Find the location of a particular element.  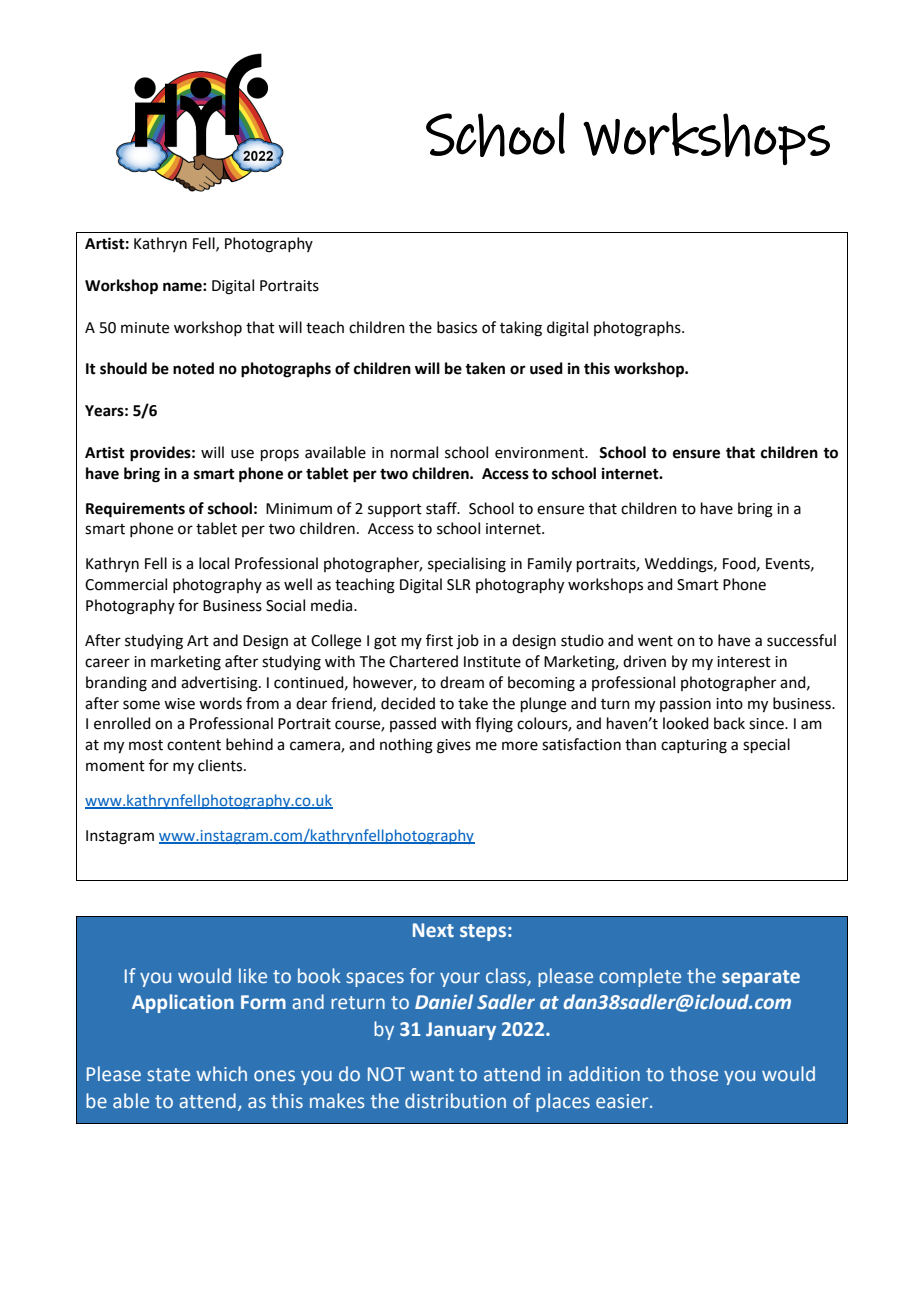

basics is located at coordinates (457, 327).
